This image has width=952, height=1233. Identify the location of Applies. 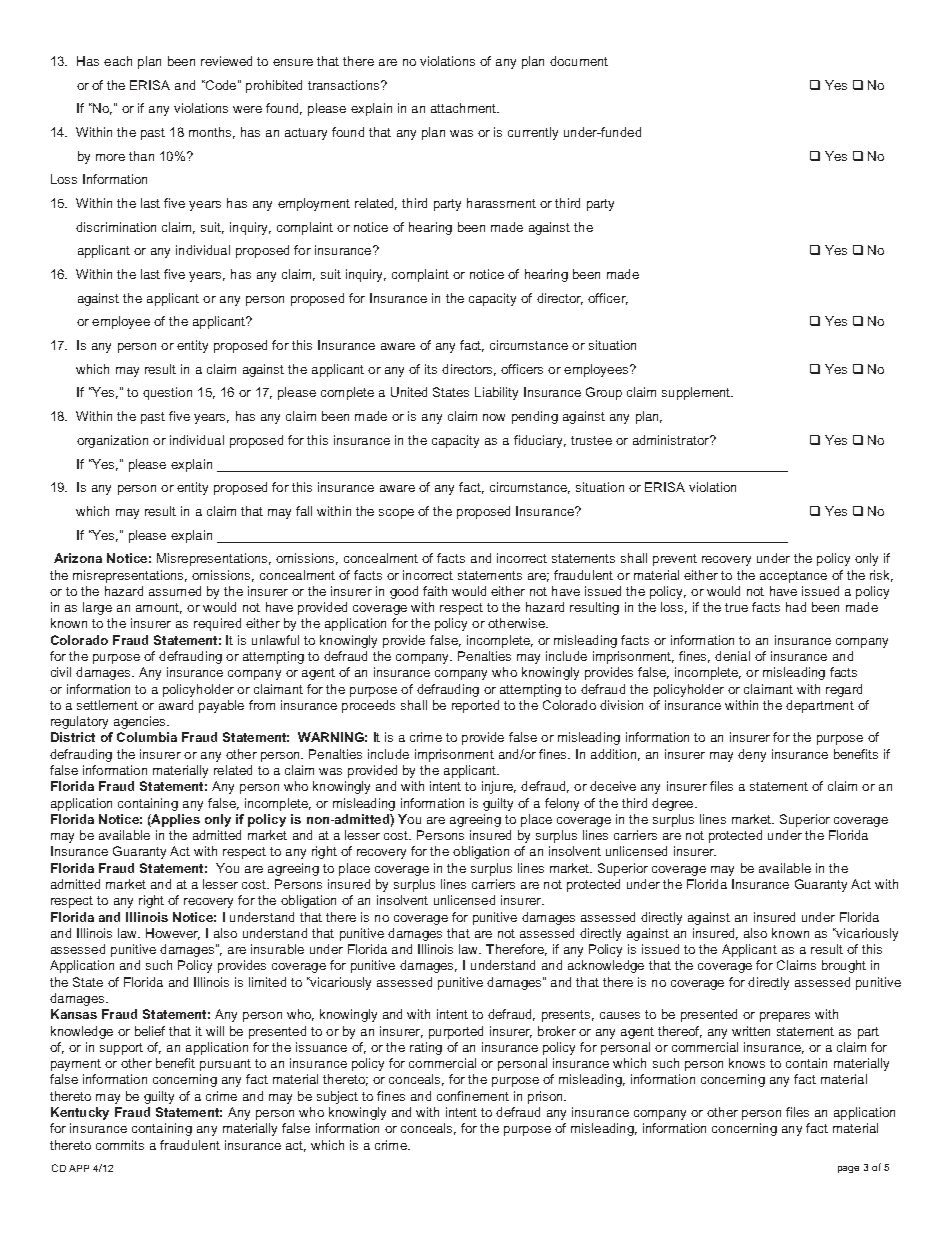
(175, 820).
